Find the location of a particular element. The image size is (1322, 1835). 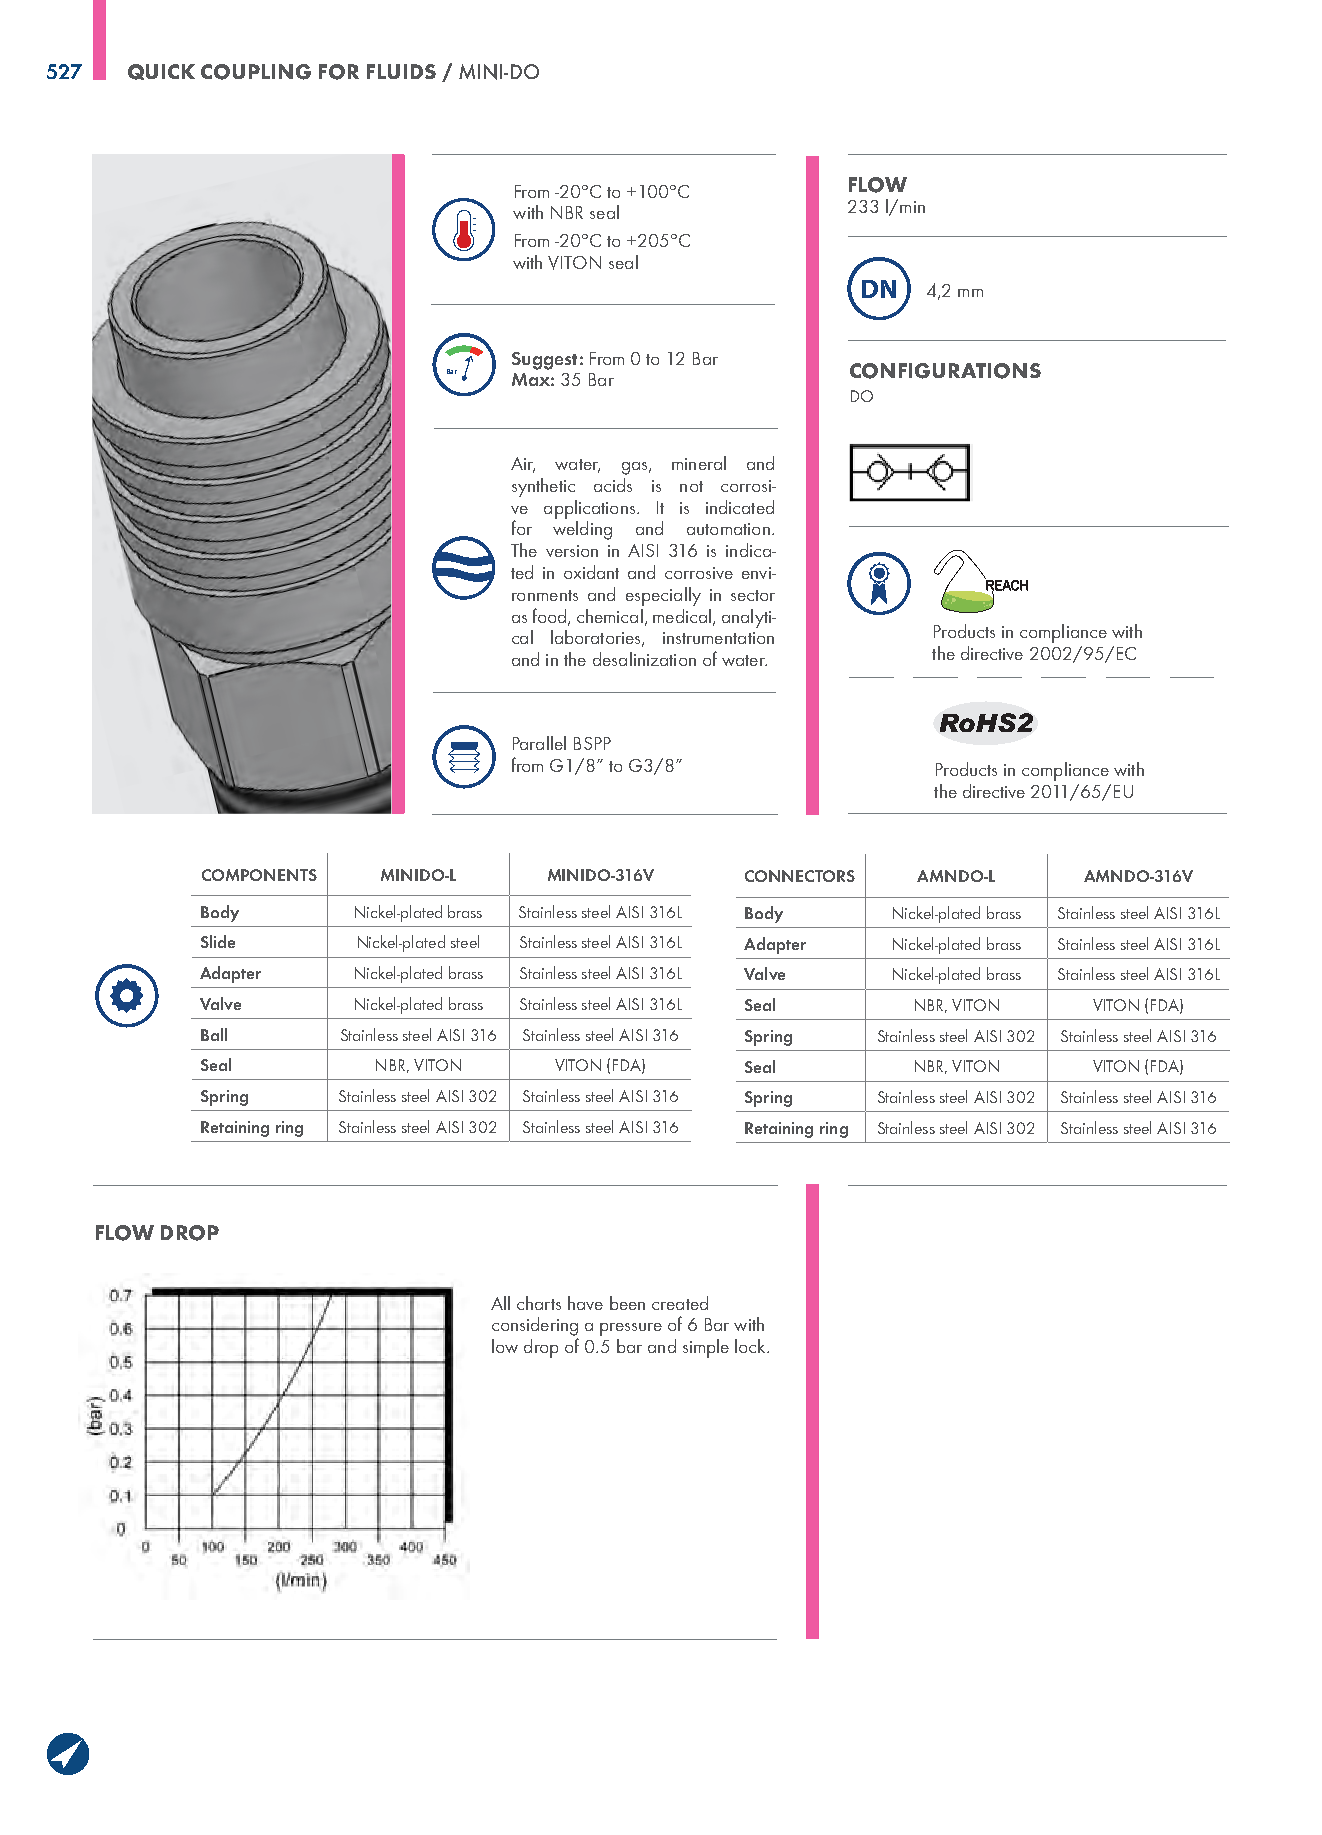

instrumentation is located at coordinates (718, 638).
